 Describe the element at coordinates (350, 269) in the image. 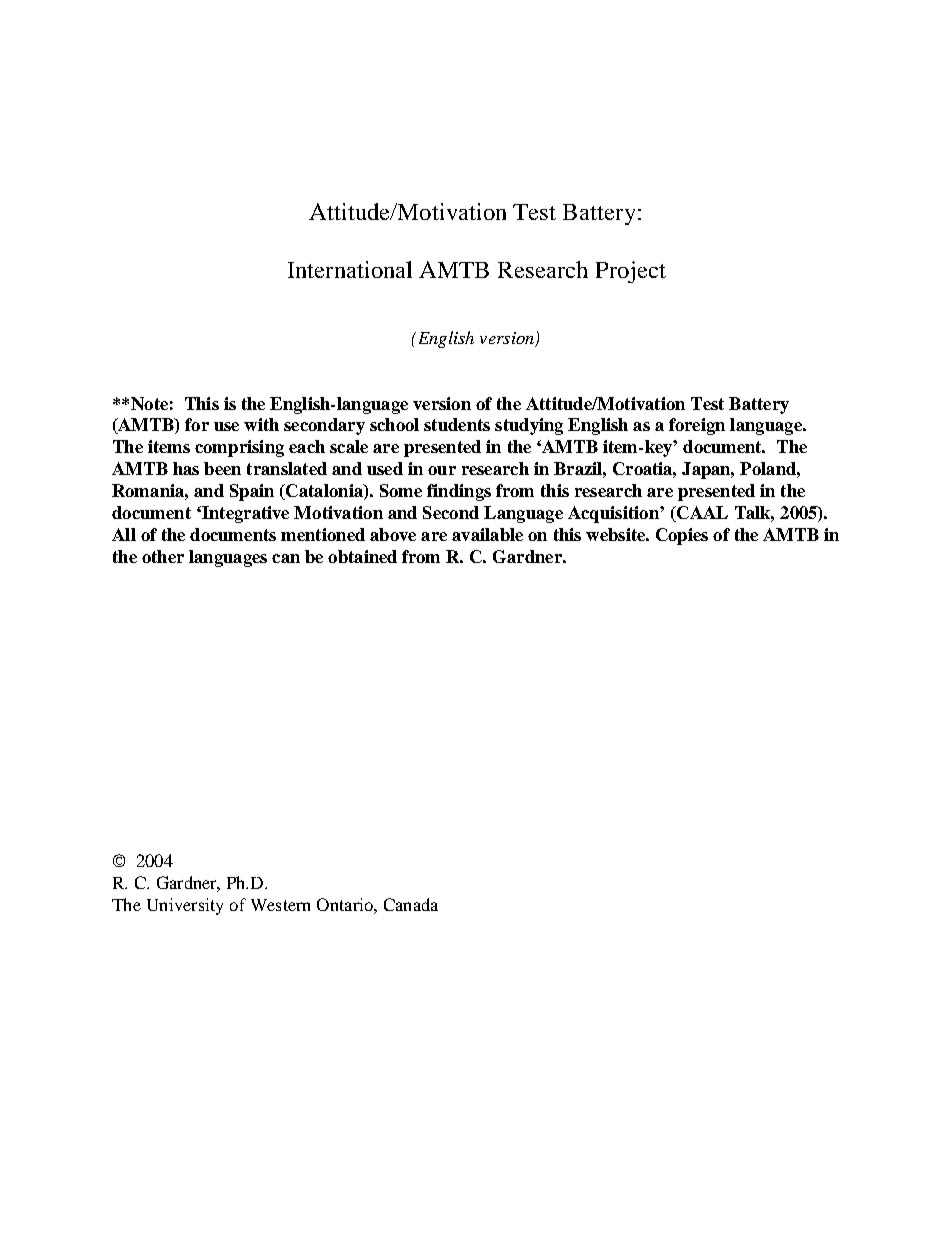

I see `International` at that location.
